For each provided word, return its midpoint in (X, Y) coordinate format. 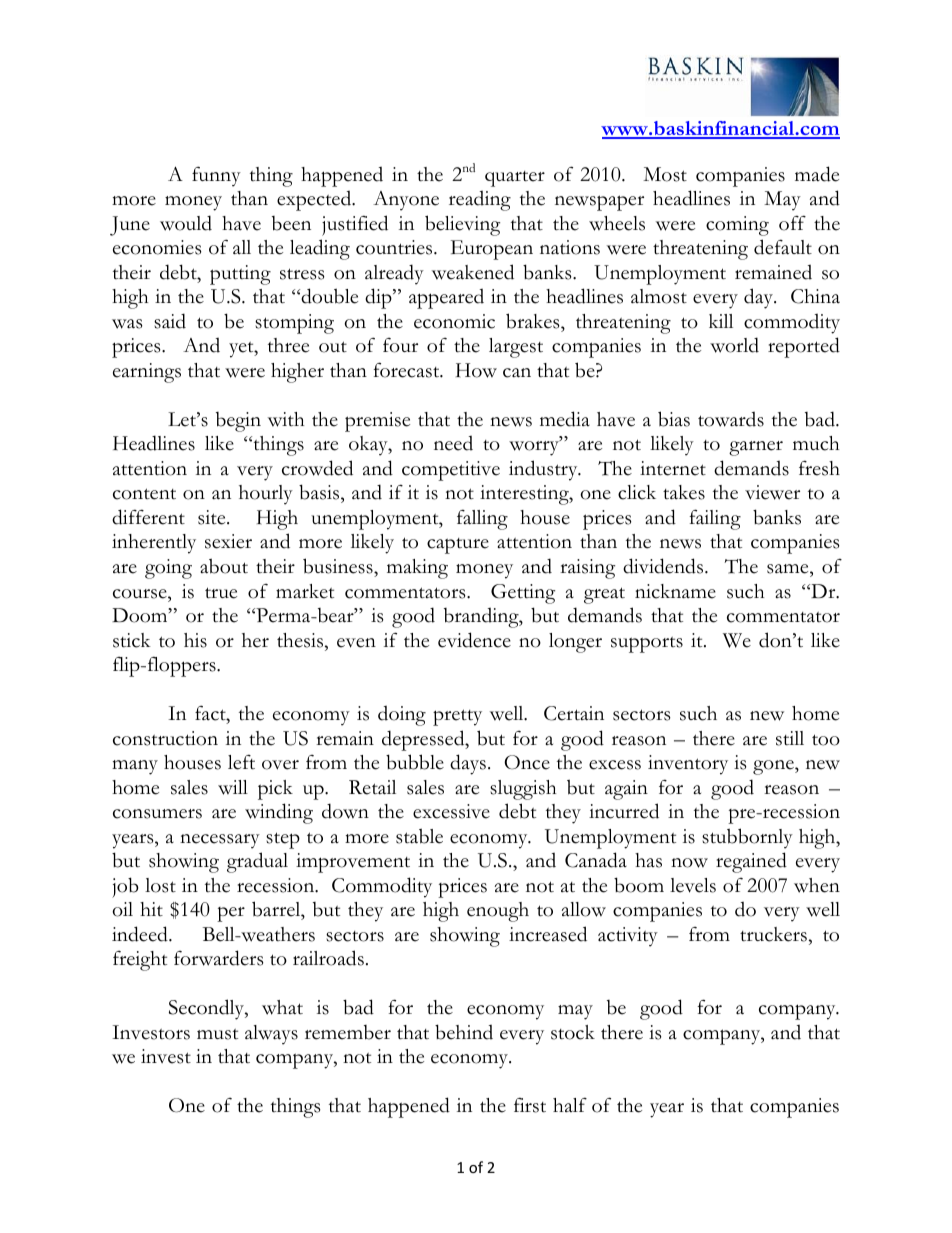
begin (238, 422)
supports (647, 645)
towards (731, 419)
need (453, 443)
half (570, 1105)
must (217, 1034)
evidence (474, 640)
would (186, 223)
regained (751, 862)
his (195, 640)
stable (419, 836)
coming (737, 226)
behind (464, 1032)
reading (480, 200)
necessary (220, 841)
